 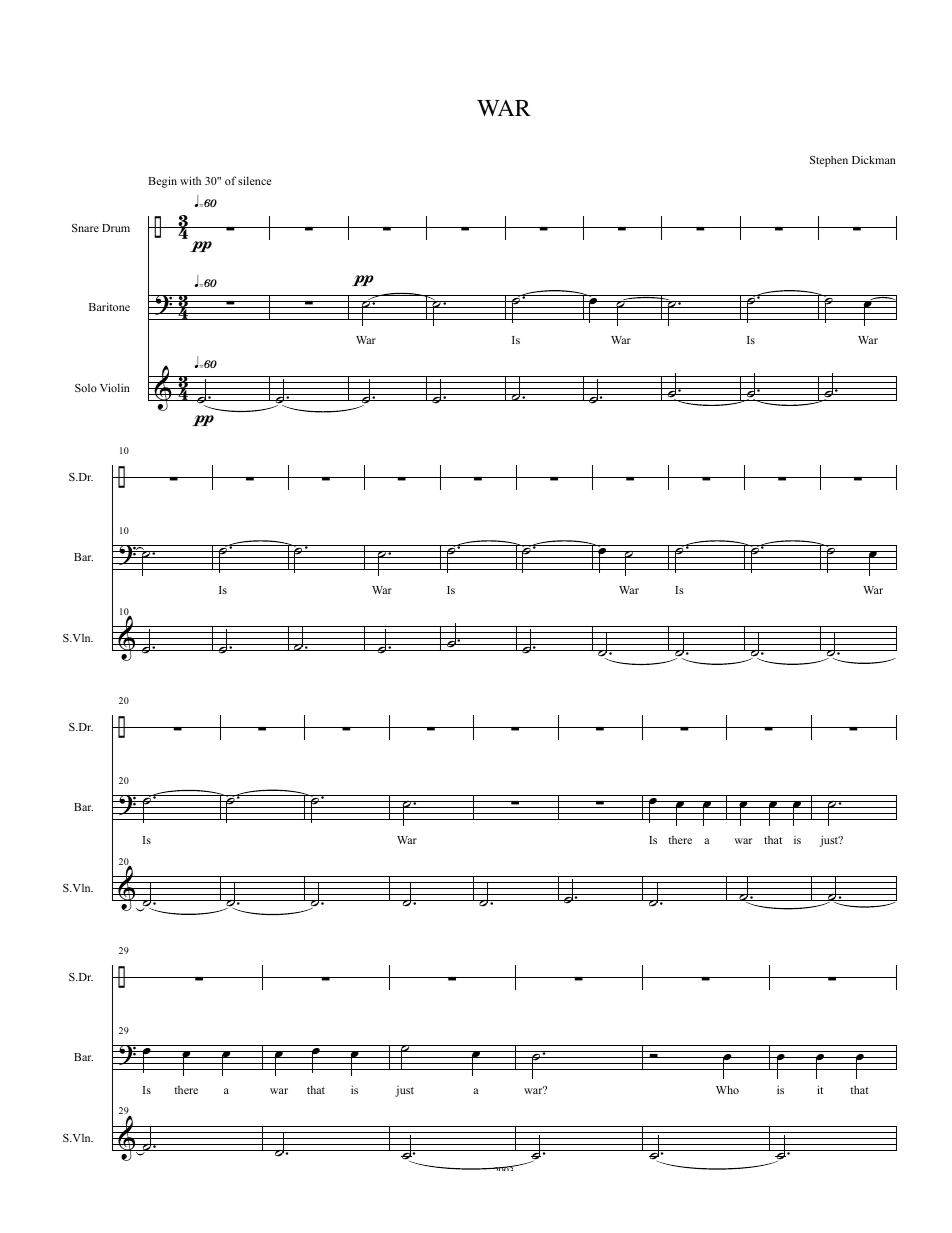 I want to click on Baritone, so click(x=109, y=306).
